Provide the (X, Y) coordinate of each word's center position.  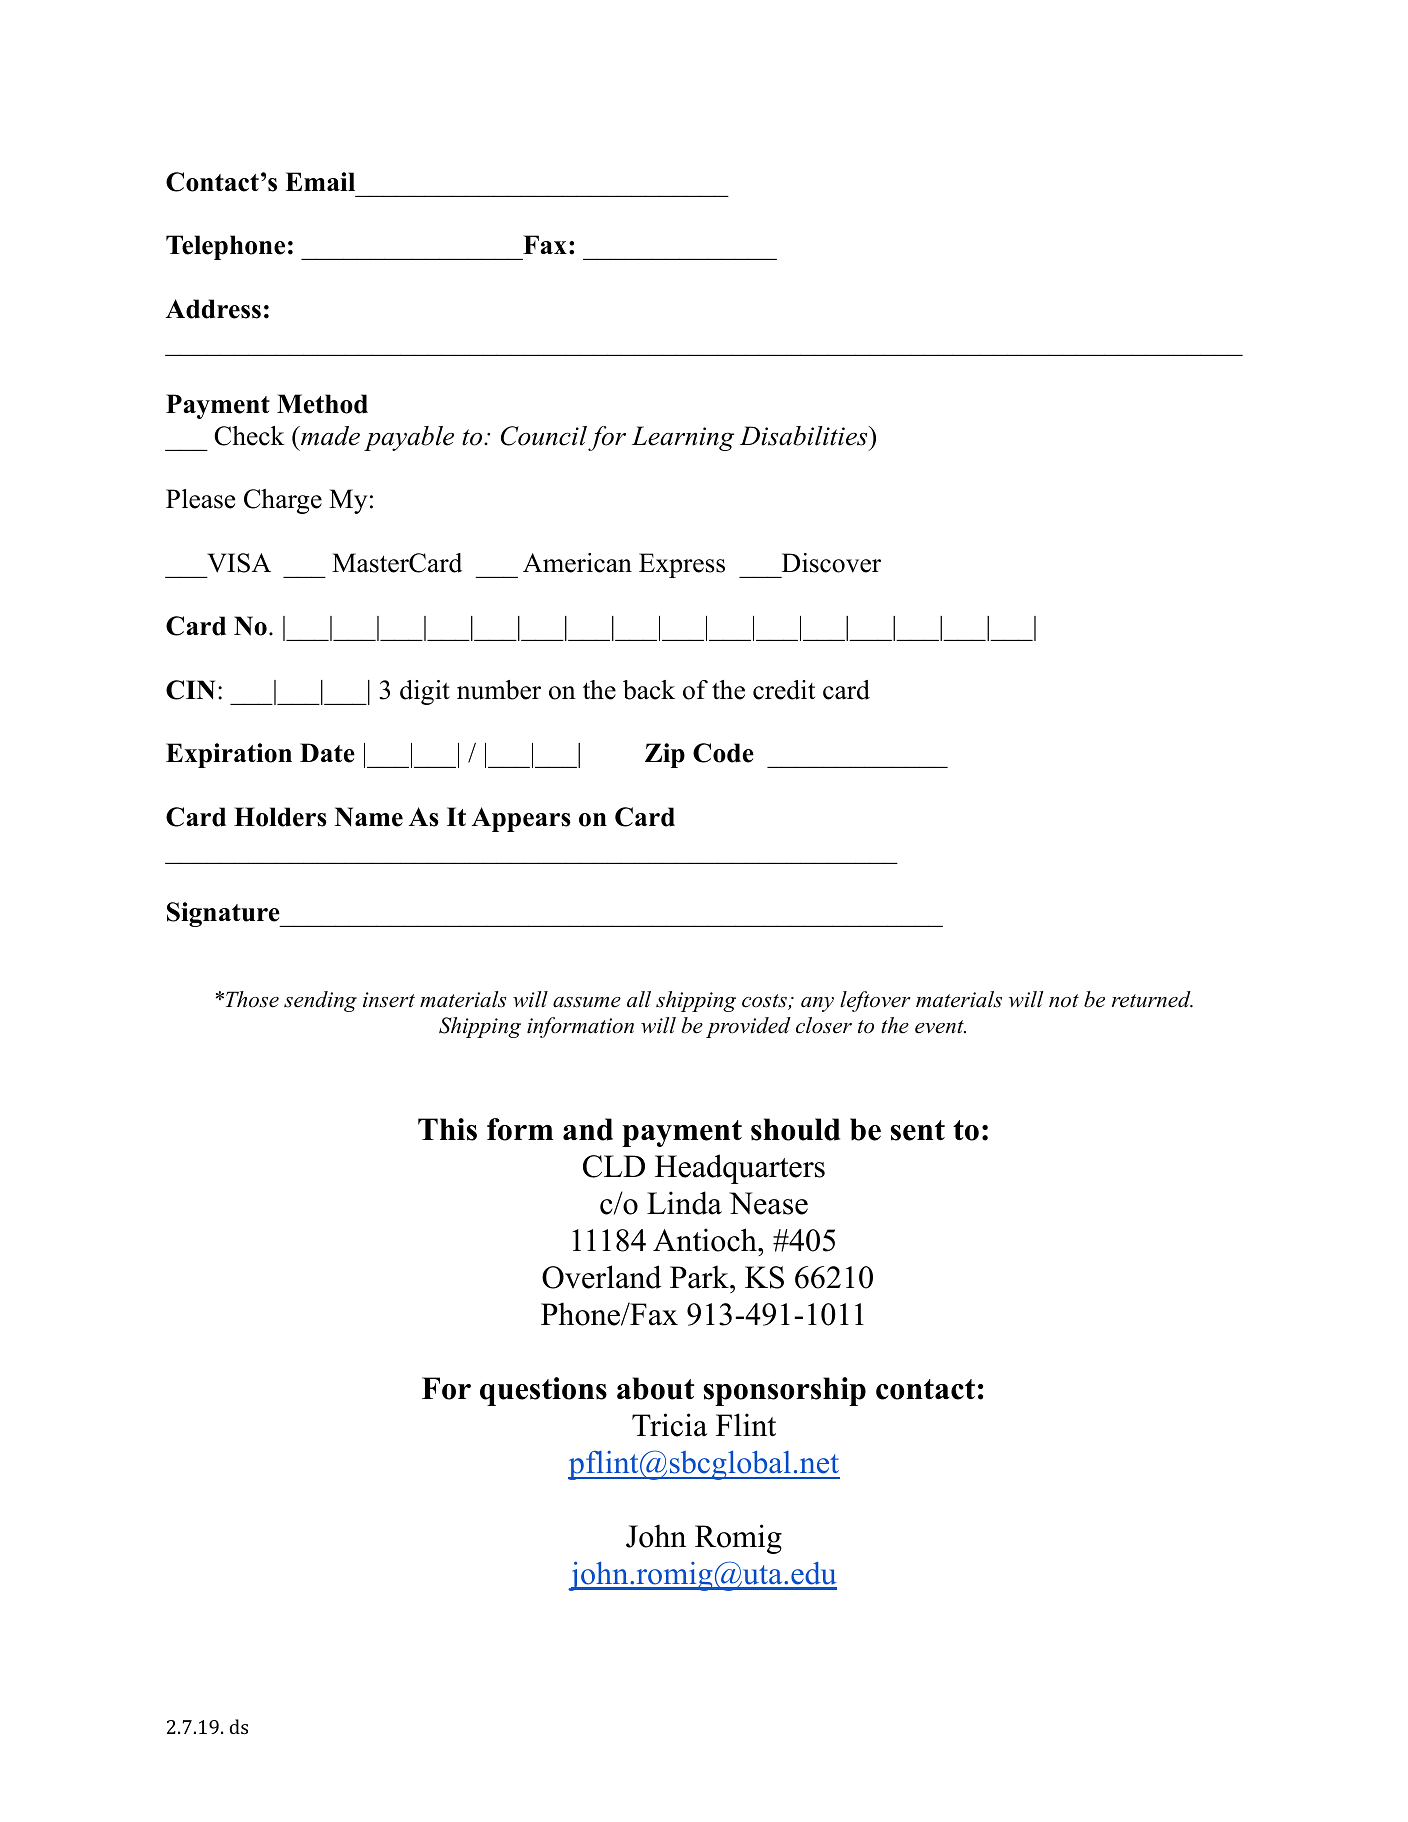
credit (784, 690)
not (1064, 1001)
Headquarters (740, 1169)
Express (682, 565)
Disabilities (804, 436)
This (447, 1129)
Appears (521, 819)
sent (917, 1130)
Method (322, 404)
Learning (683, 438)
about (655, 1388)
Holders (280, 817)
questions (543, 1391)
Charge (283, 501)
